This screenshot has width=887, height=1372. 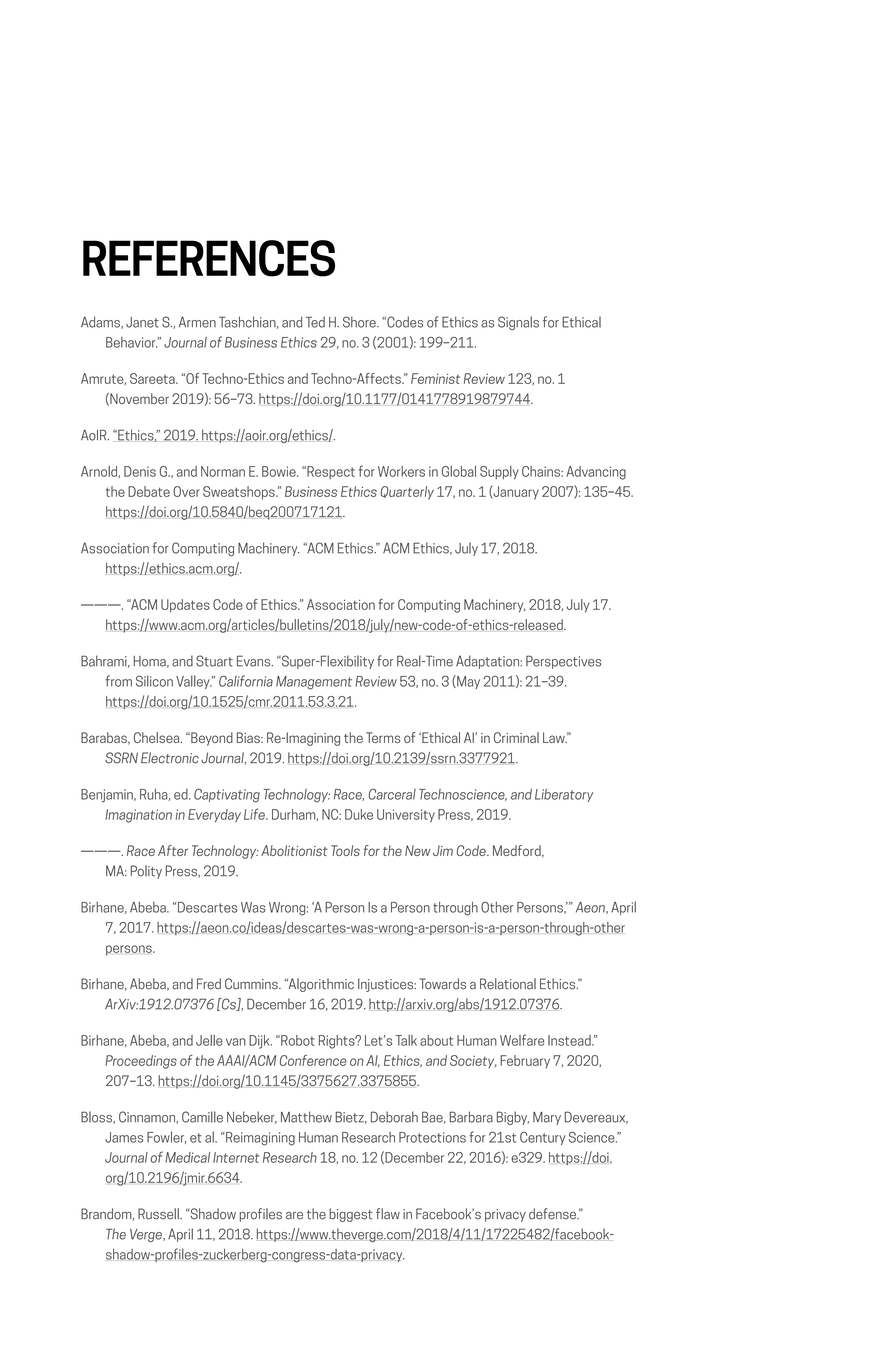 What do you see at coordinates (142, 322) in the screenshot?
I see `Janet` at bounding box center [142, 322].
